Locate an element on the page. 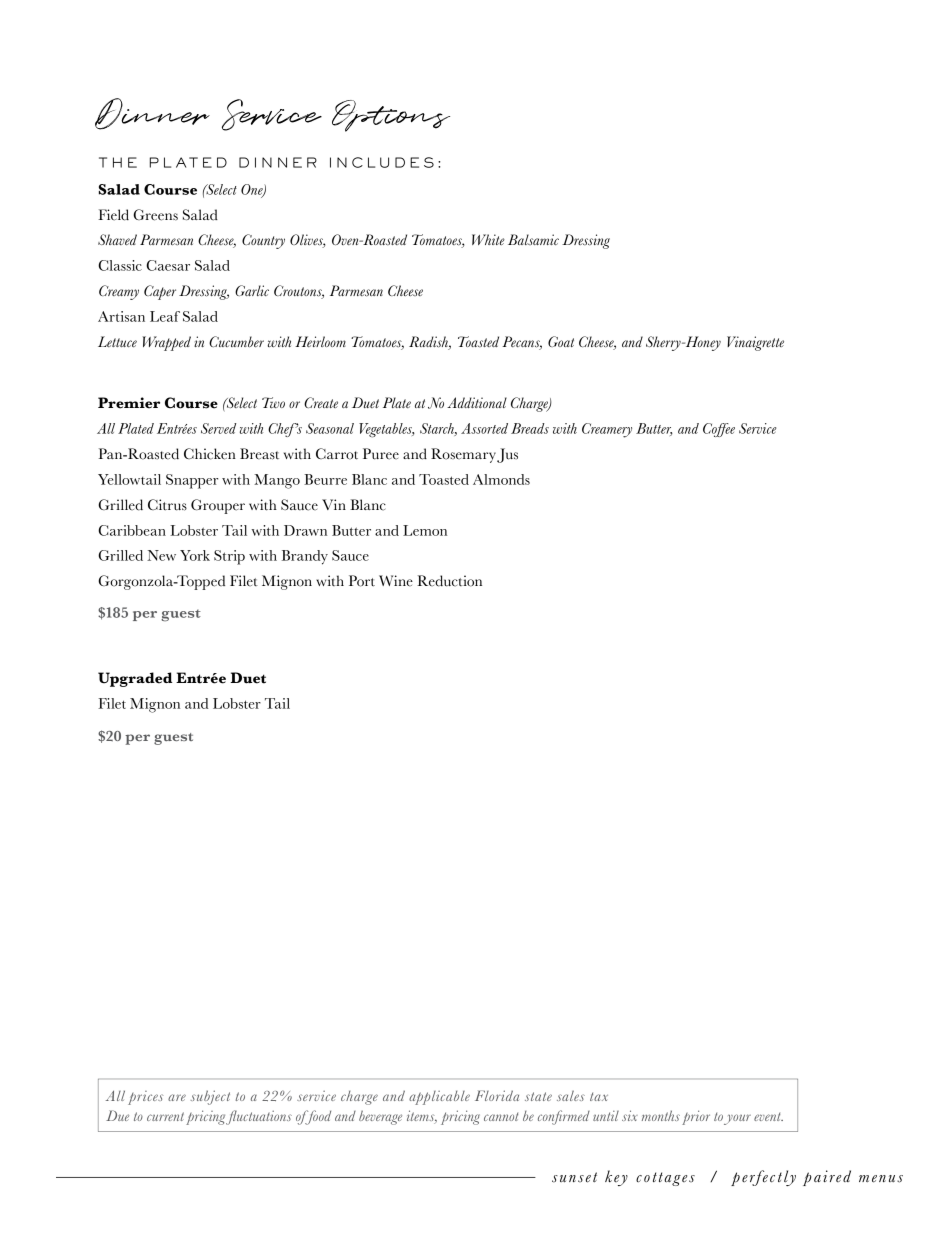  current is located at coordinates (165, 1116).
